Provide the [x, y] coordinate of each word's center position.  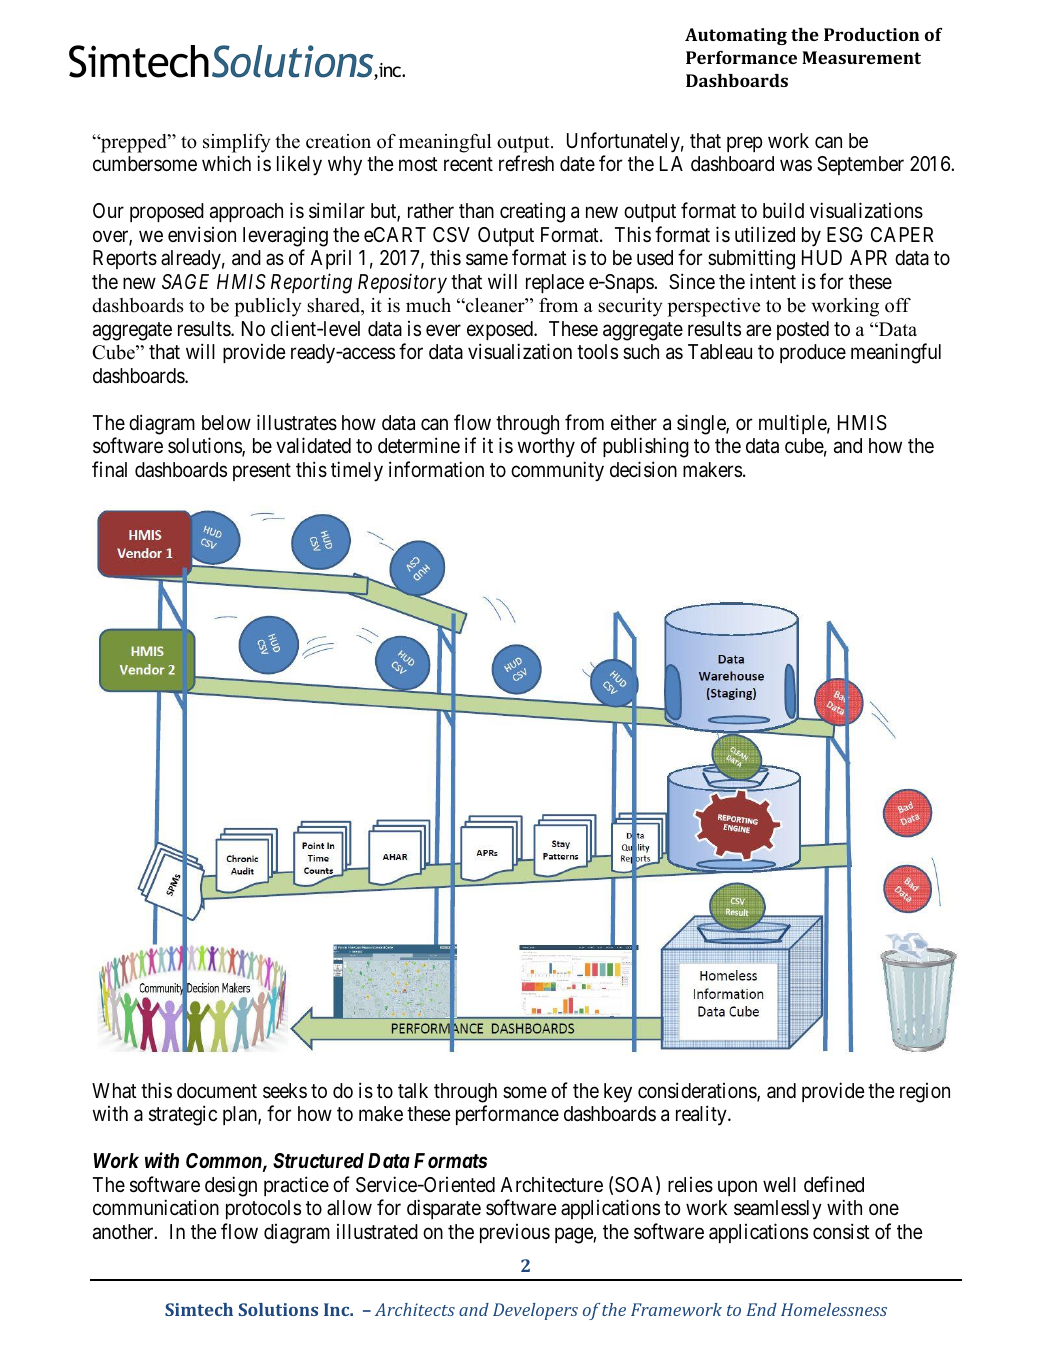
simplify [236, 143]
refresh [526, 163]
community [557, 471]
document [217, 1090]
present [262, 472]
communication [156, 1207]
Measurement [861, 57]
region [925, 1093]
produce [813, 353]
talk [413, 1090]
